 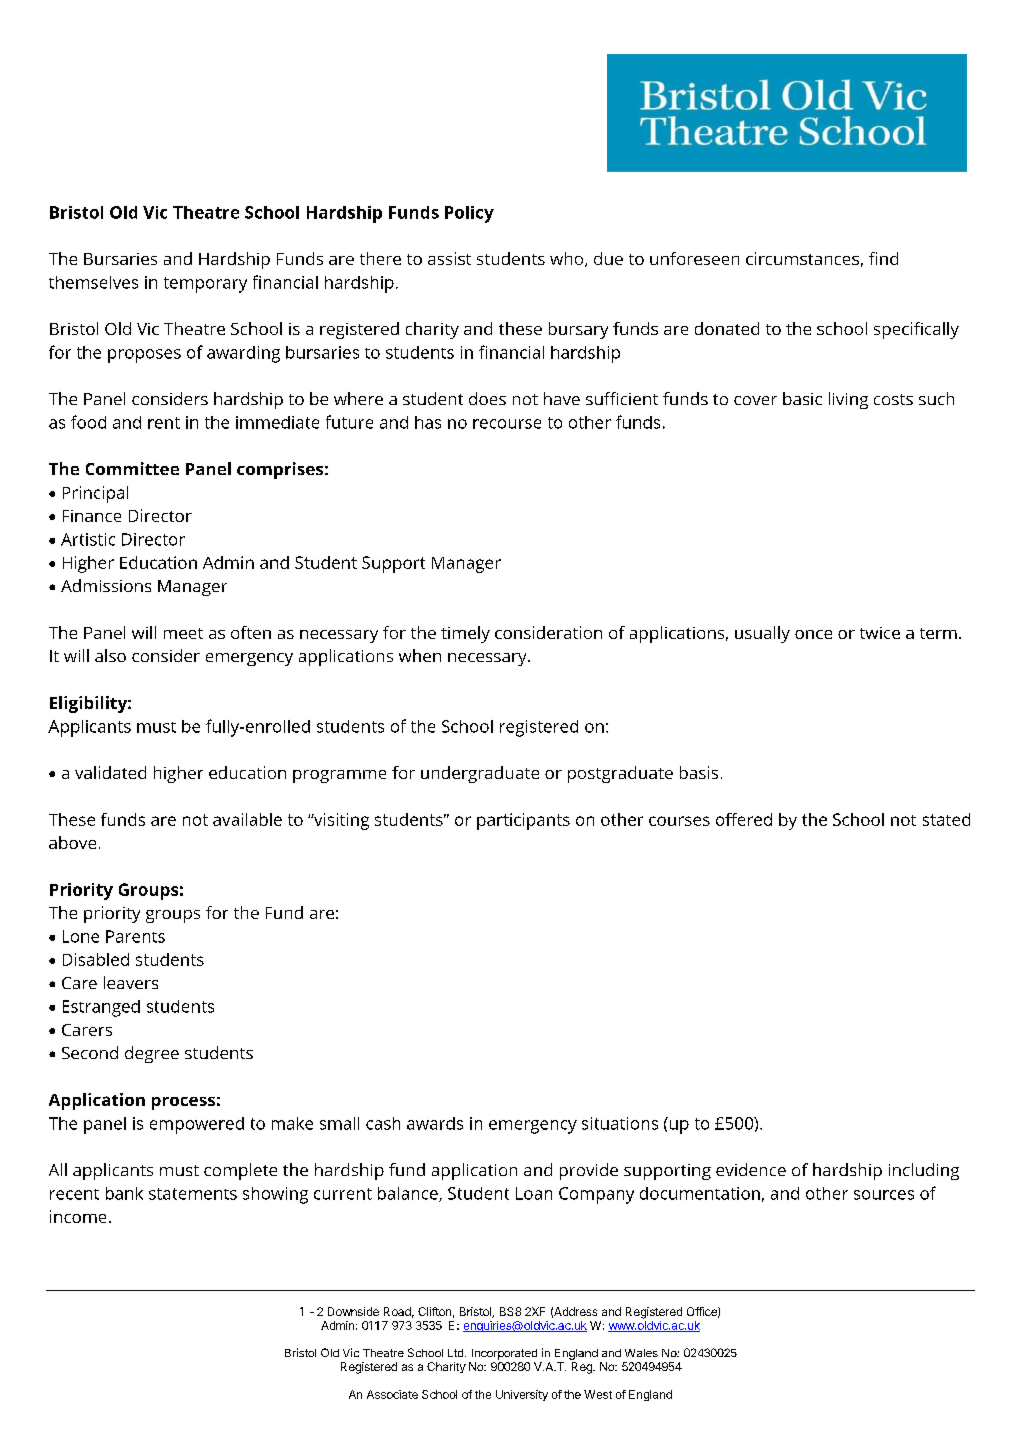 I want to click on Incorporated, so click(x=504, y=1354).
